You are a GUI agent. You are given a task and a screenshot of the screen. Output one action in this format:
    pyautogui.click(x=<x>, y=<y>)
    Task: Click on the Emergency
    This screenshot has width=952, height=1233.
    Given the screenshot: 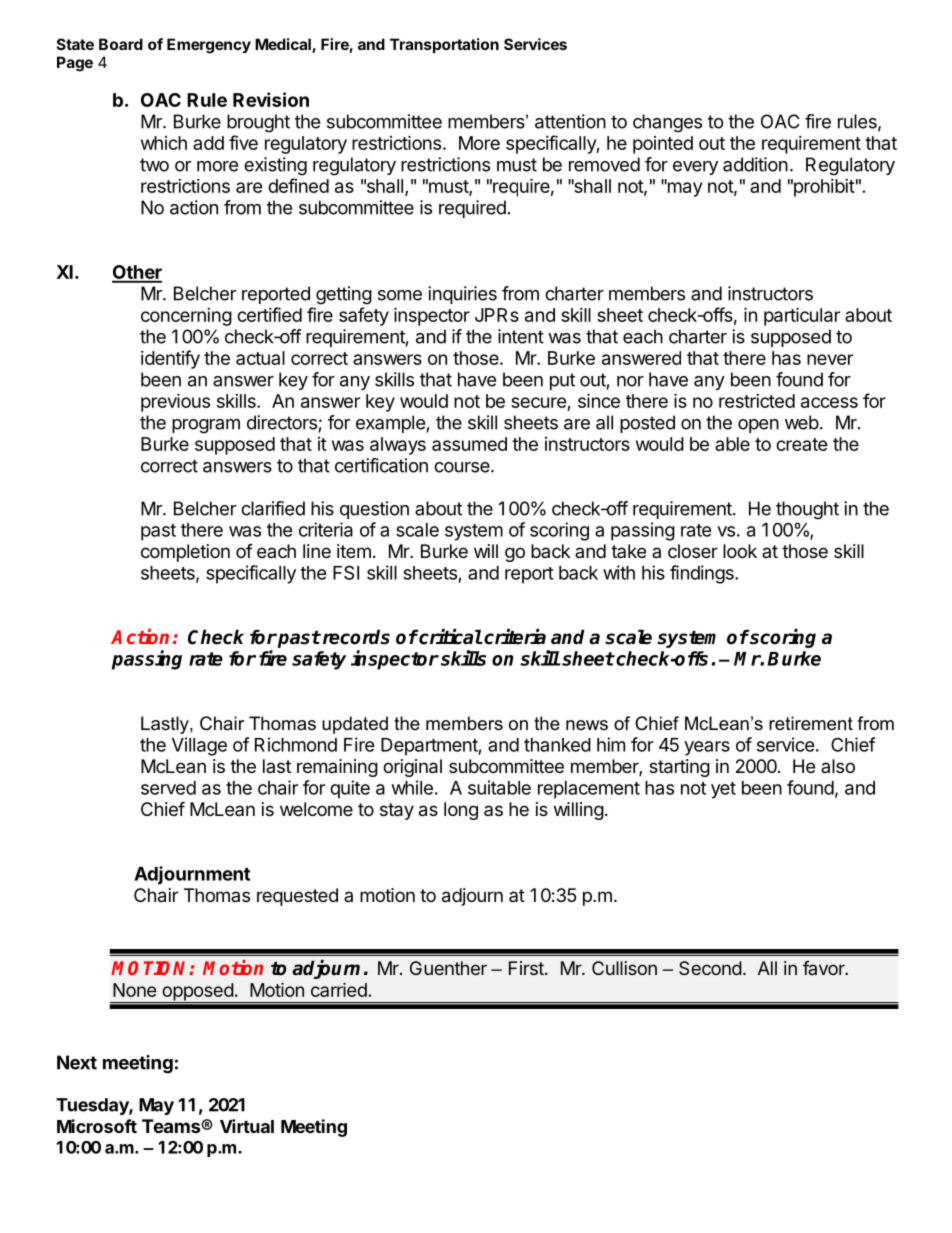 What is the action you would take?
    pyautogui.click(x=209, y=46)
